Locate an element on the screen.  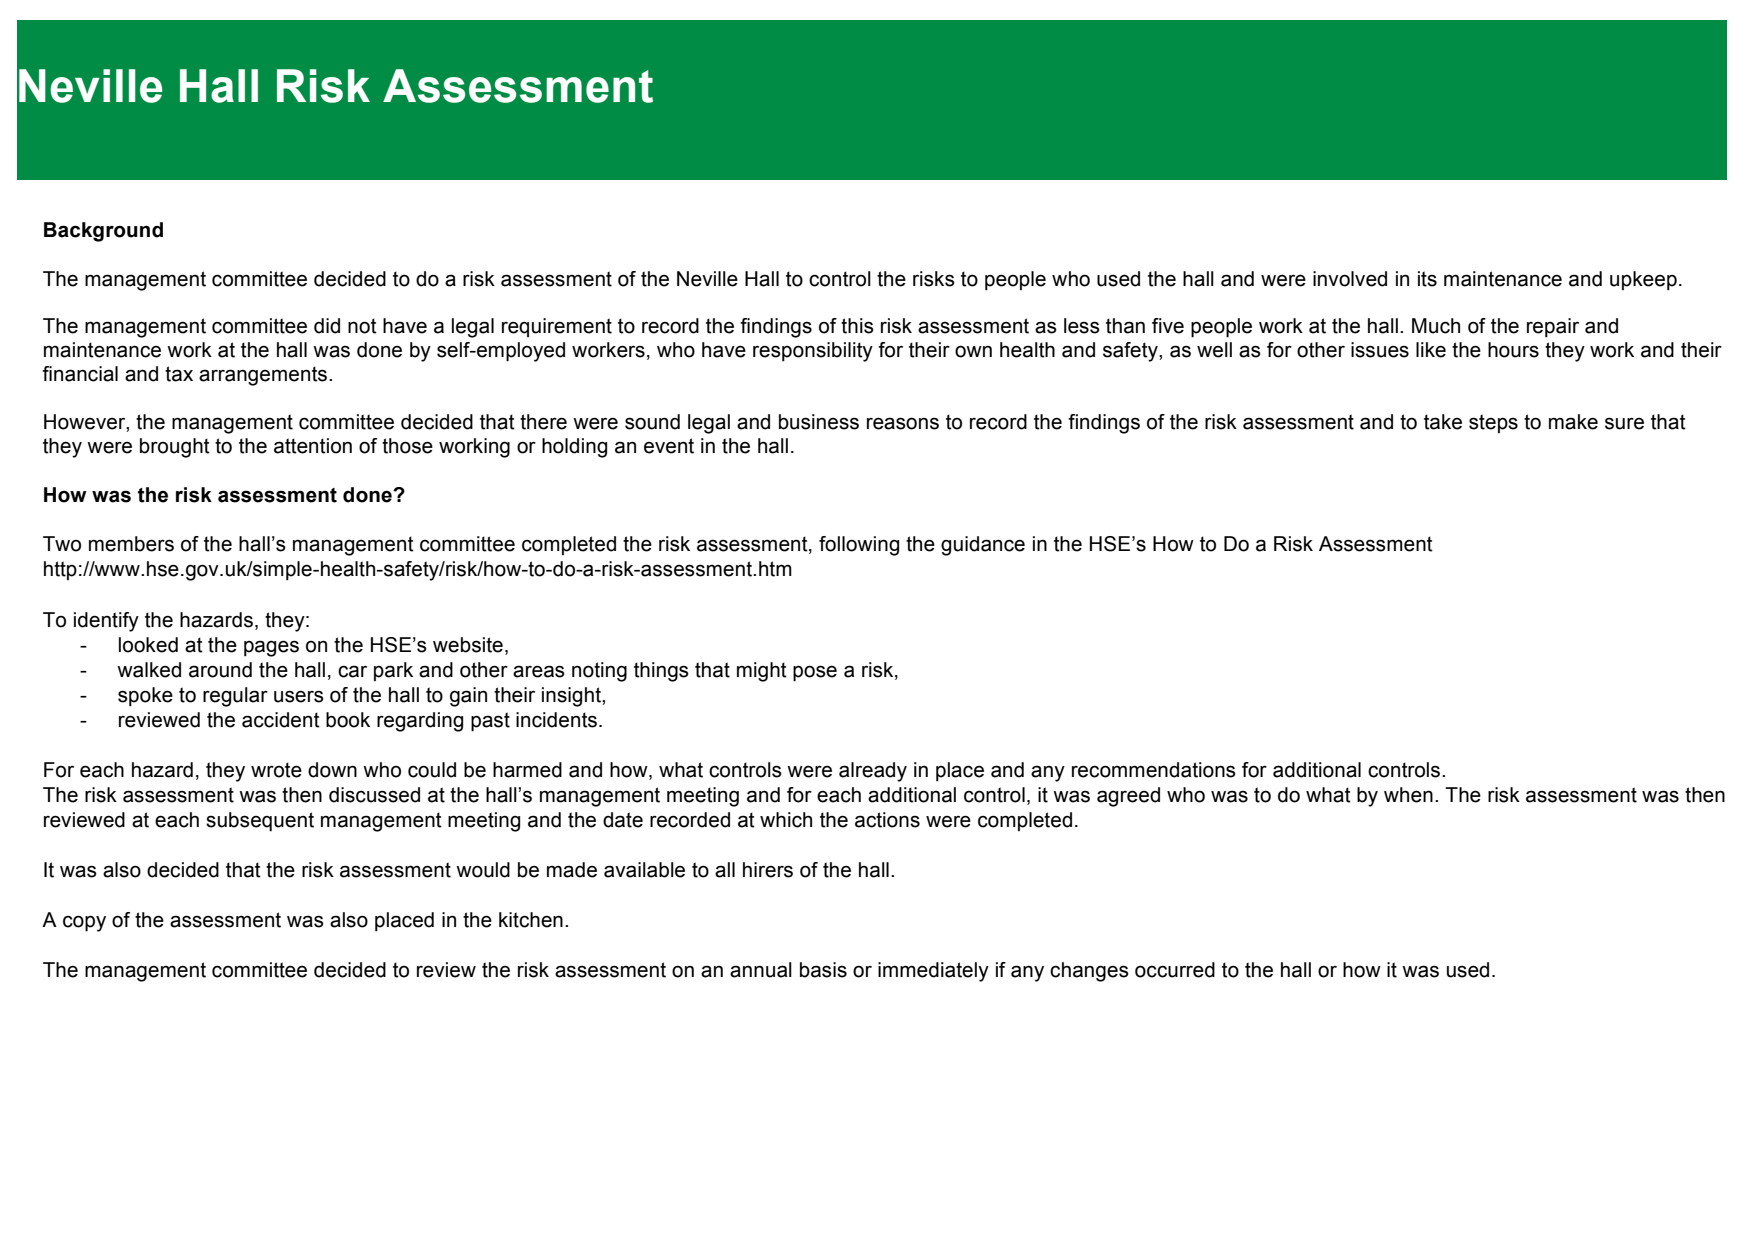
business is located at coordinates (819, 422).
